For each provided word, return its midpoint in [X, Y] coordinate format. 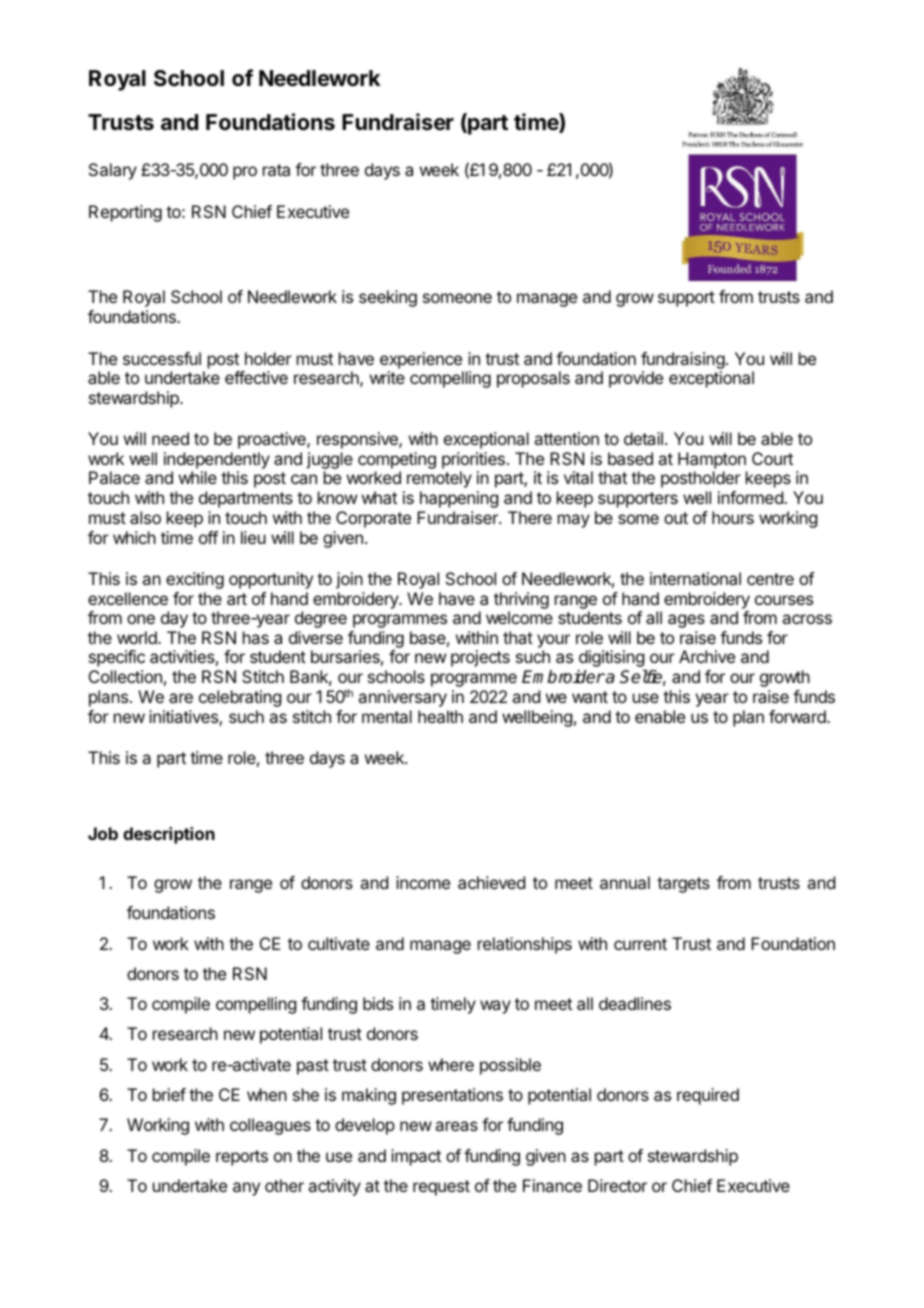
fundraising [683, 360]
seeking [388, 298]
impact [416, 1157]
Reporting [125, 213]
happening [459, 499]
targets [683, 885]
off [208, 537]
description [169, 835]
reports [242, 1158]
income [423, 882]
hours [733, 517]
